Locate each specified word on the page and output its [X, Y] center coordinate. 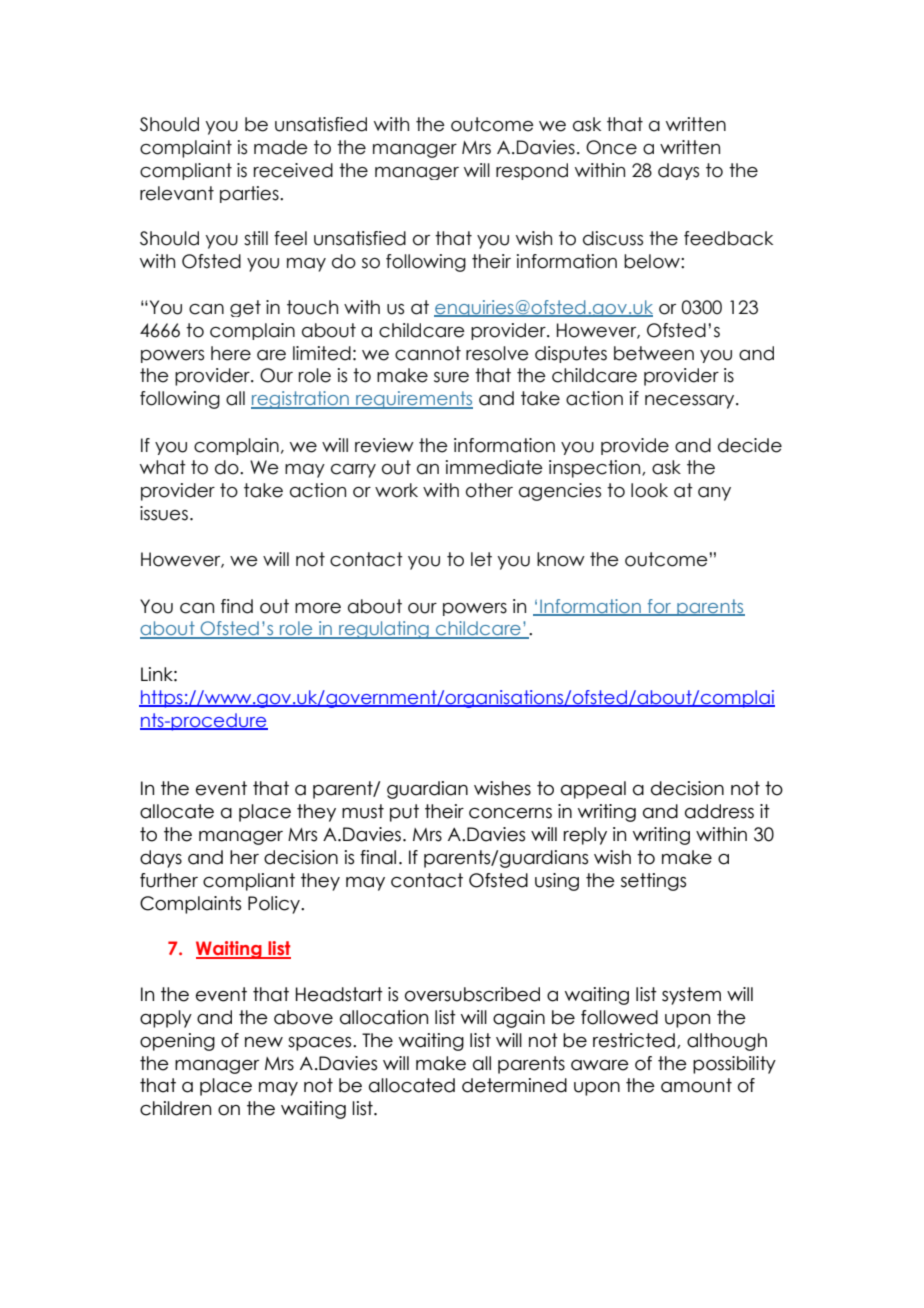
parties [250, 194]
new [264, 1042]
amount [696, 1085]
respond [532, 171]
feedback [728, 238]
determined [514, 1085]
